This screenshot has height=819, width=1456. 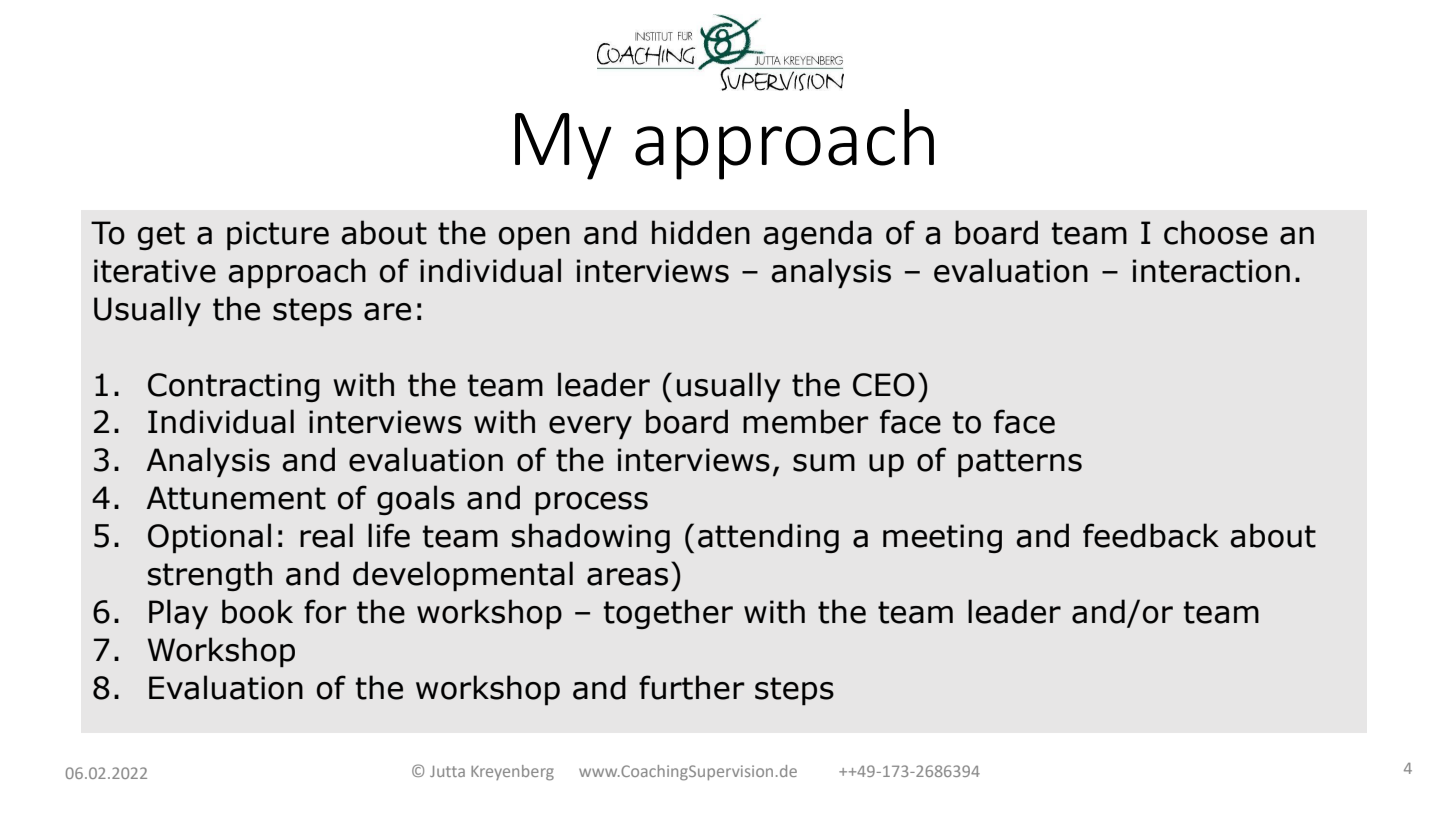 What do you see at coordinates (692, 687) in the screenshot?
I see `further` at bounding box center [692, 687].
